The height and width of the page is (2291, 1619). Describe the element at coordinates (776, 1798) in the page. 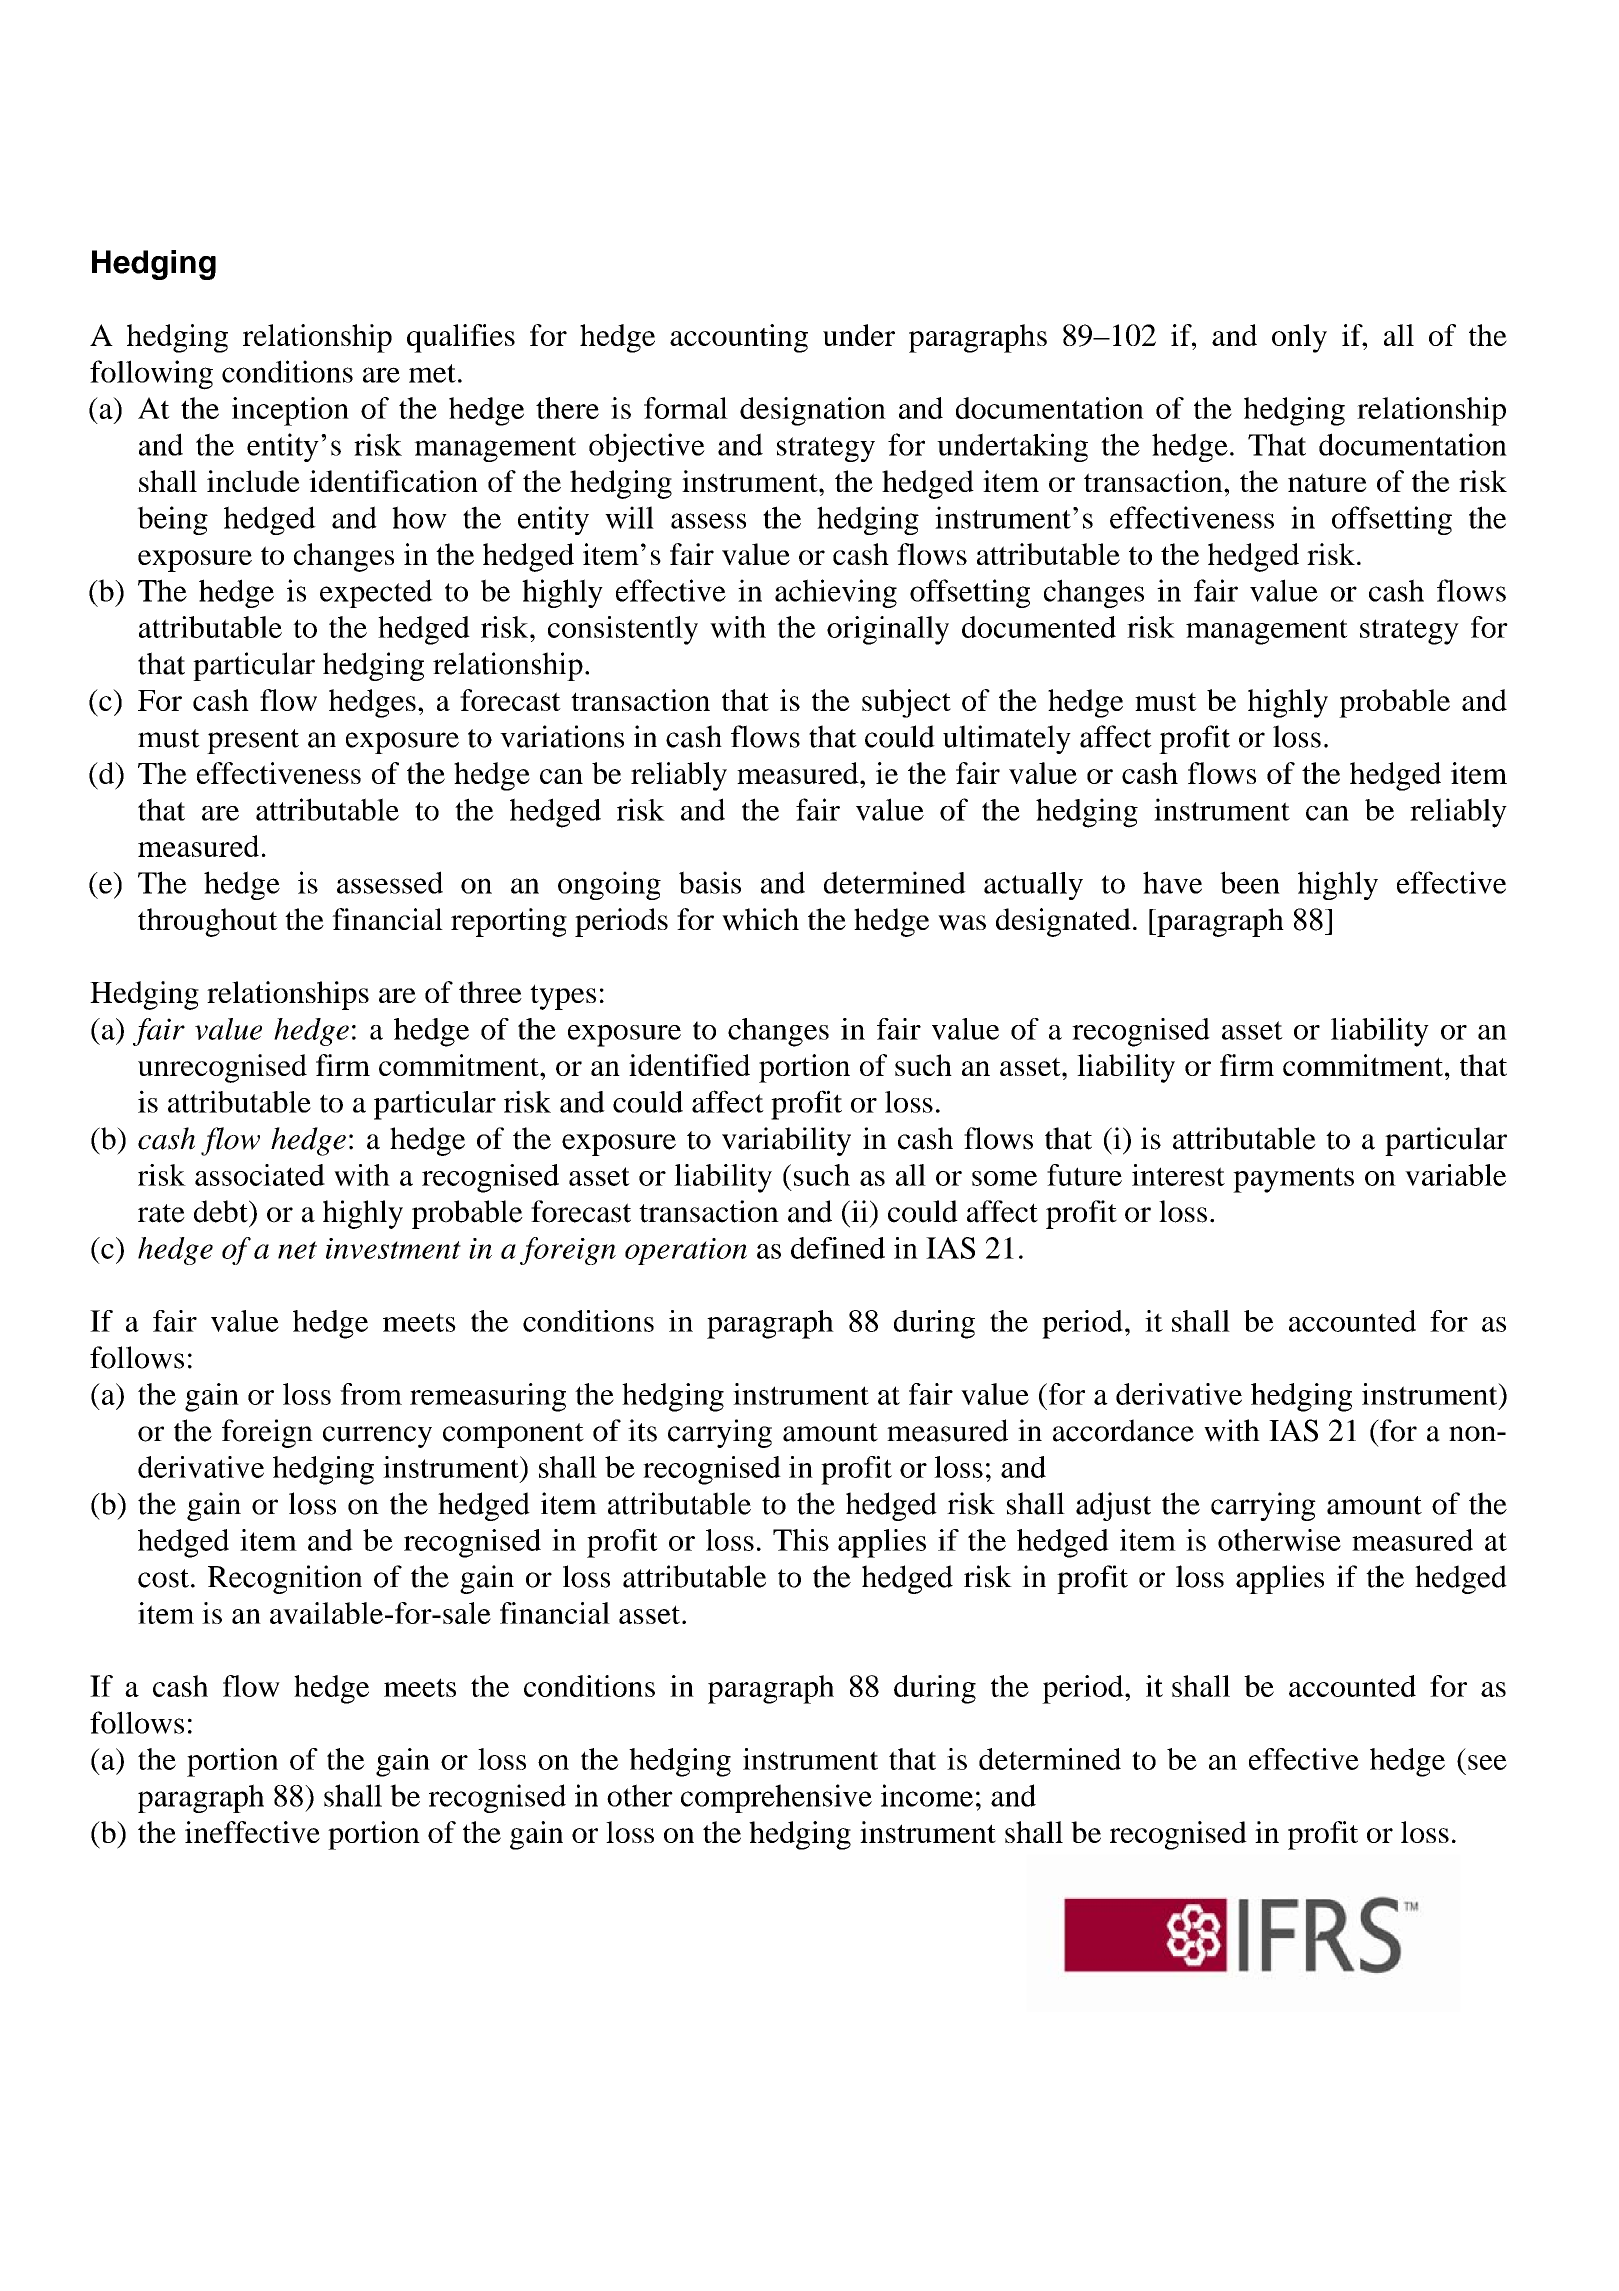

I see `comprehensive` at that location.
